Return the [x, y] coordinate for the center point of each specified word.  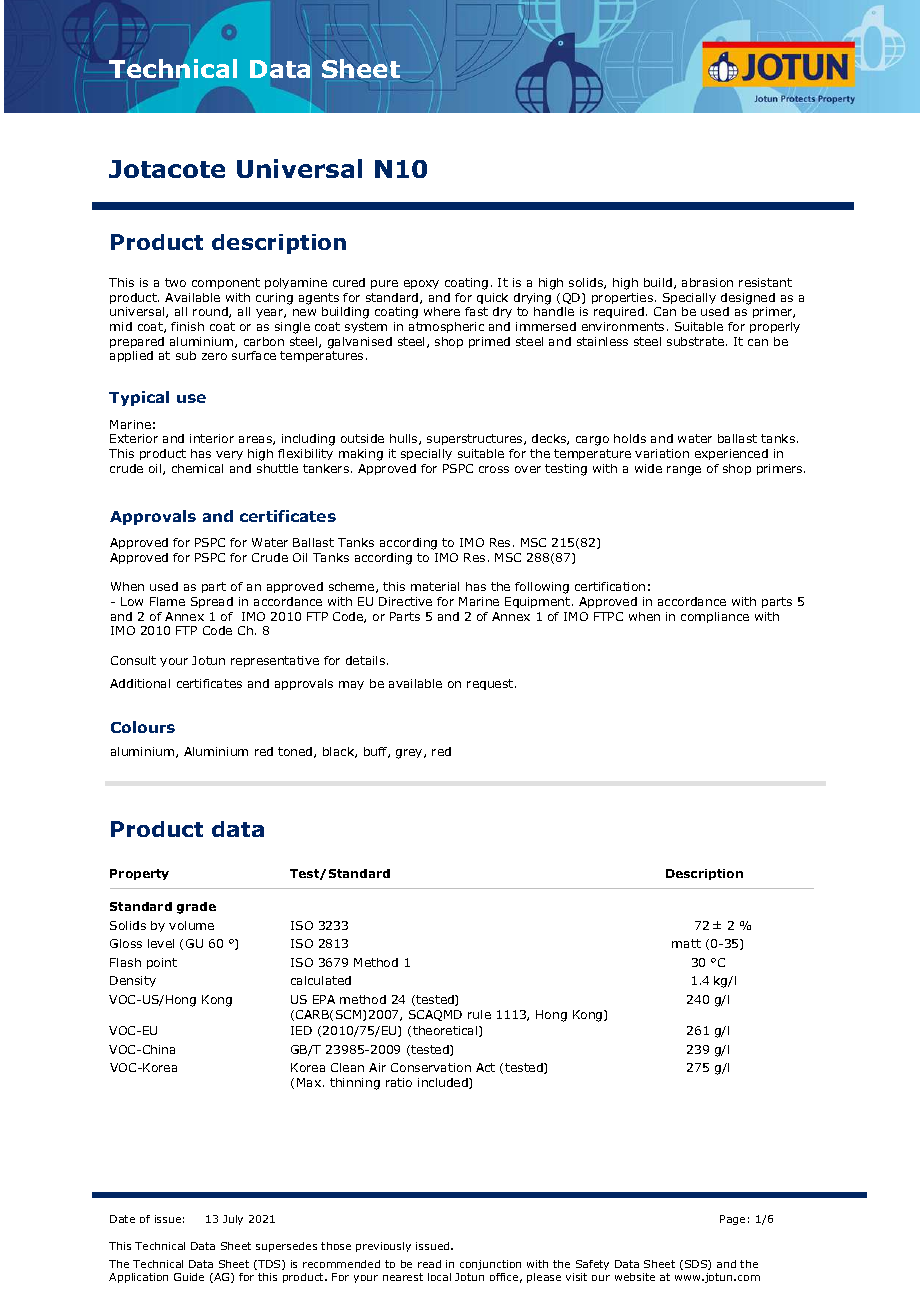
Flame [167, 601]
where [442, 311]
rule [479, 1014]
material [435, 586]
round [211, 312]
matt [686, 943]
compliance [715, 617]
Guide [189, 1277]
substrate [695, 341]
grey [410, 754]
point [162, 963]
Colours [143, 727]
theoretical [446, 1031]
